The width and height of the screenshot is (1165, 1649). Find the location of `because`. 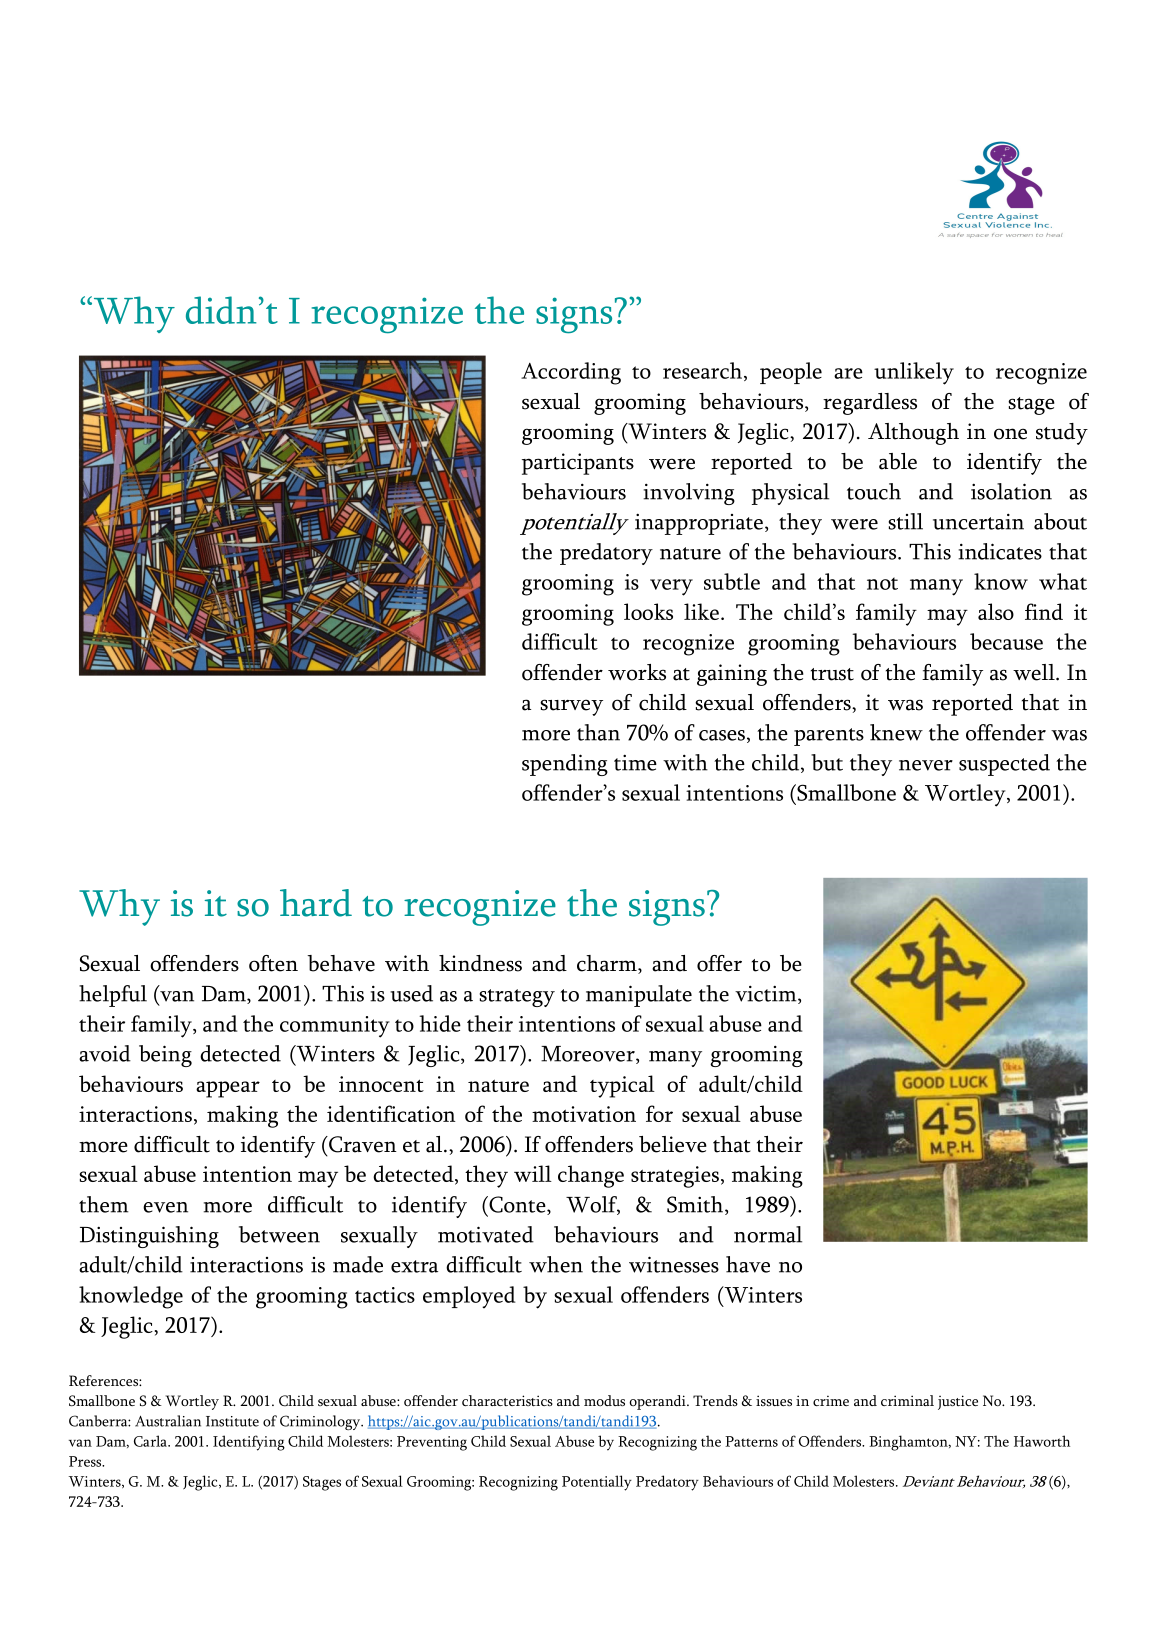

because is located at coordinates (1006, 641).
